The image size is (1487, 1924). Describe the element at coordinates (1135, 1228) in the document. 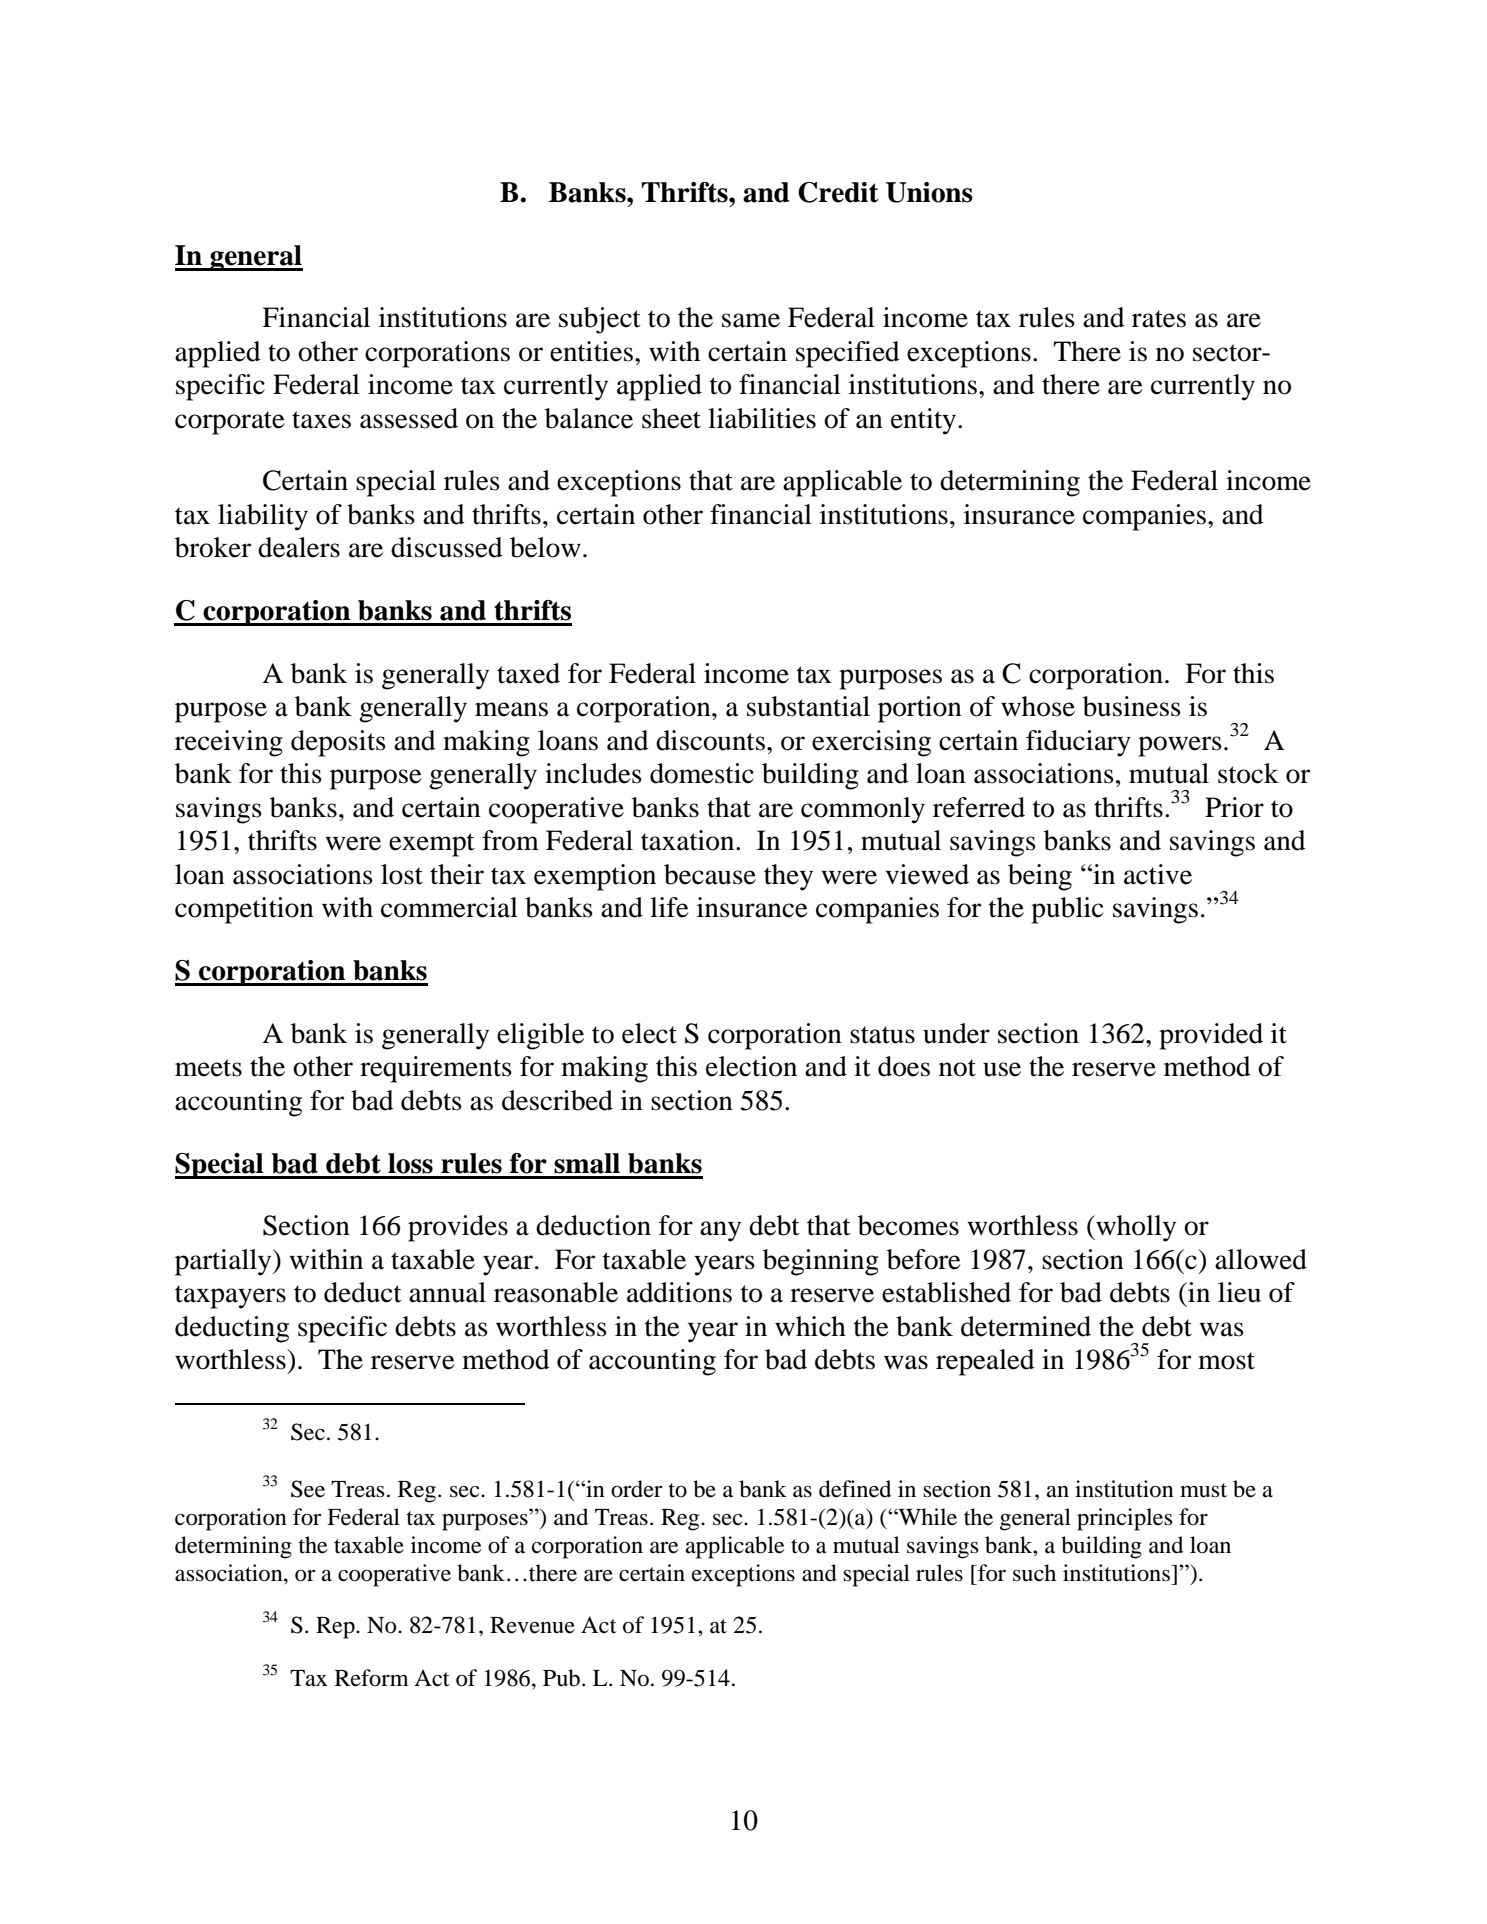

I see `wholly` at that location.
